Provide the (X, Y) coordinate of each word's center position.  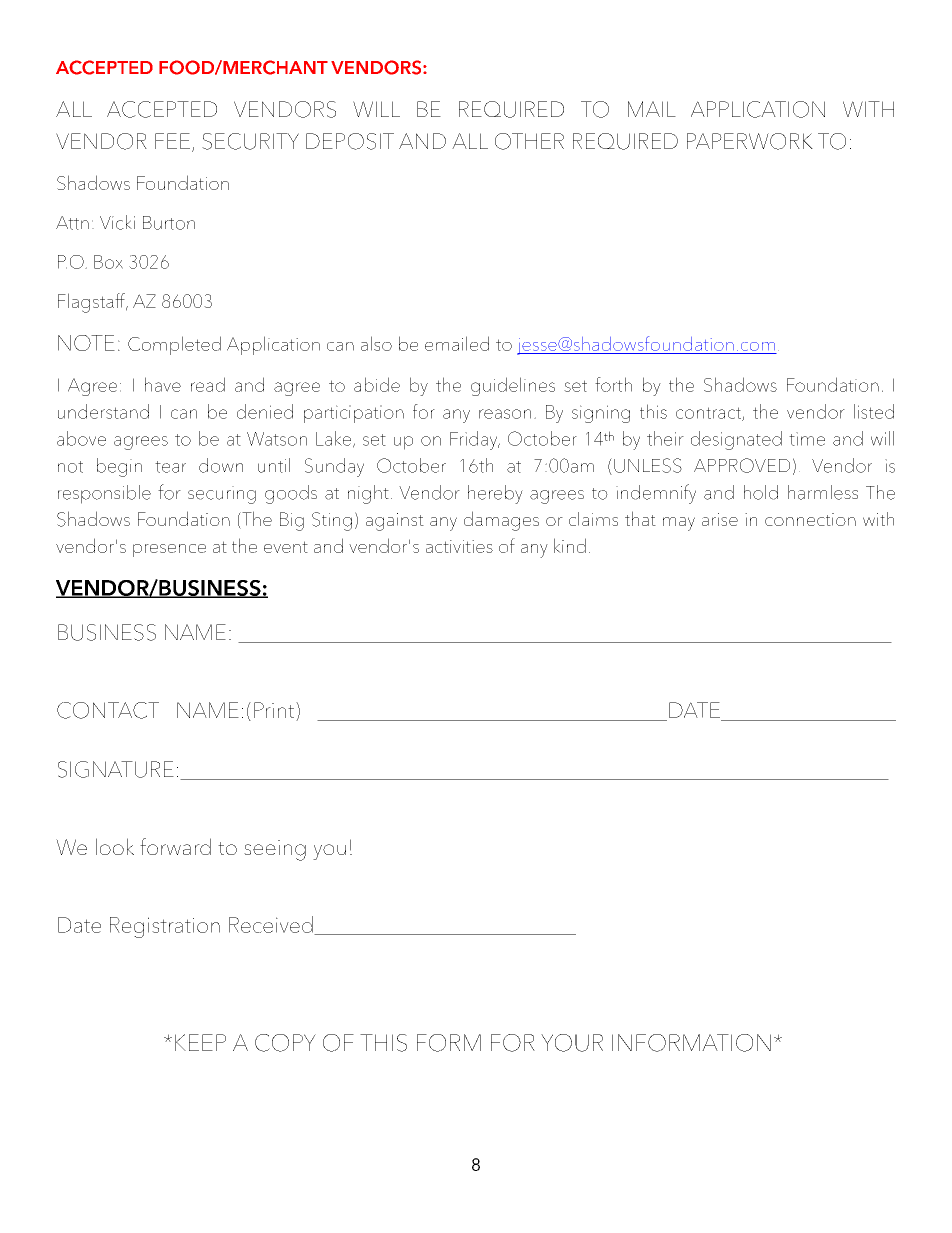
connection (810, 519)
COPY (285, 1043)
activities (459, 546)
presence (169, 550)
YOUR (572, 1043)
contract (709, 414)
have (163, 384)
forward (175, 846)
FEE (172, 141)
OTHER (529, 141)
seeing (275, 850)
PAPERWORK (750, 141)
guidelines (513, 386)
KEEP (200, 1042)
